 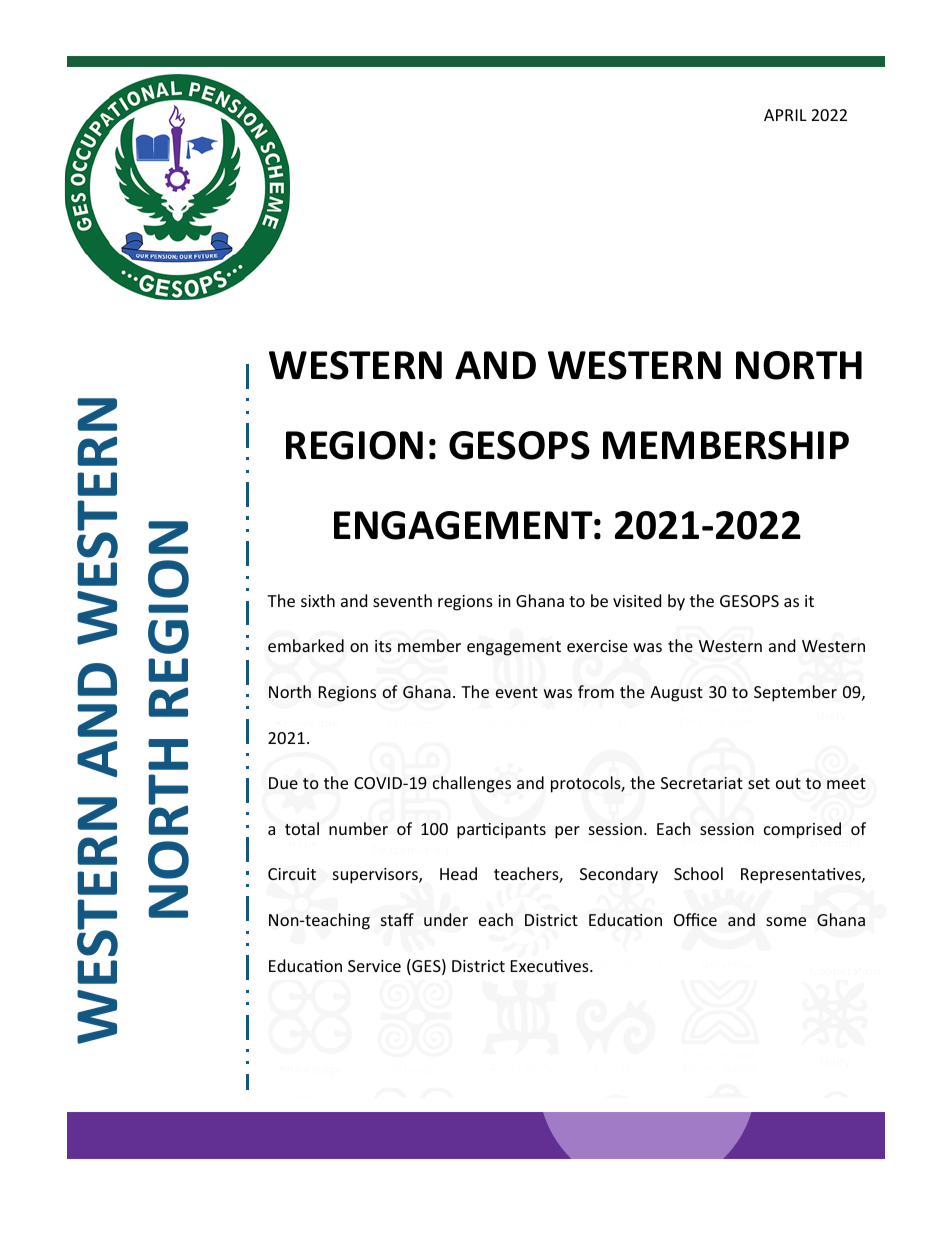 What do you see at coordinates (786, 921) in the image?
I see `some` at bounding box center [786, 921].
